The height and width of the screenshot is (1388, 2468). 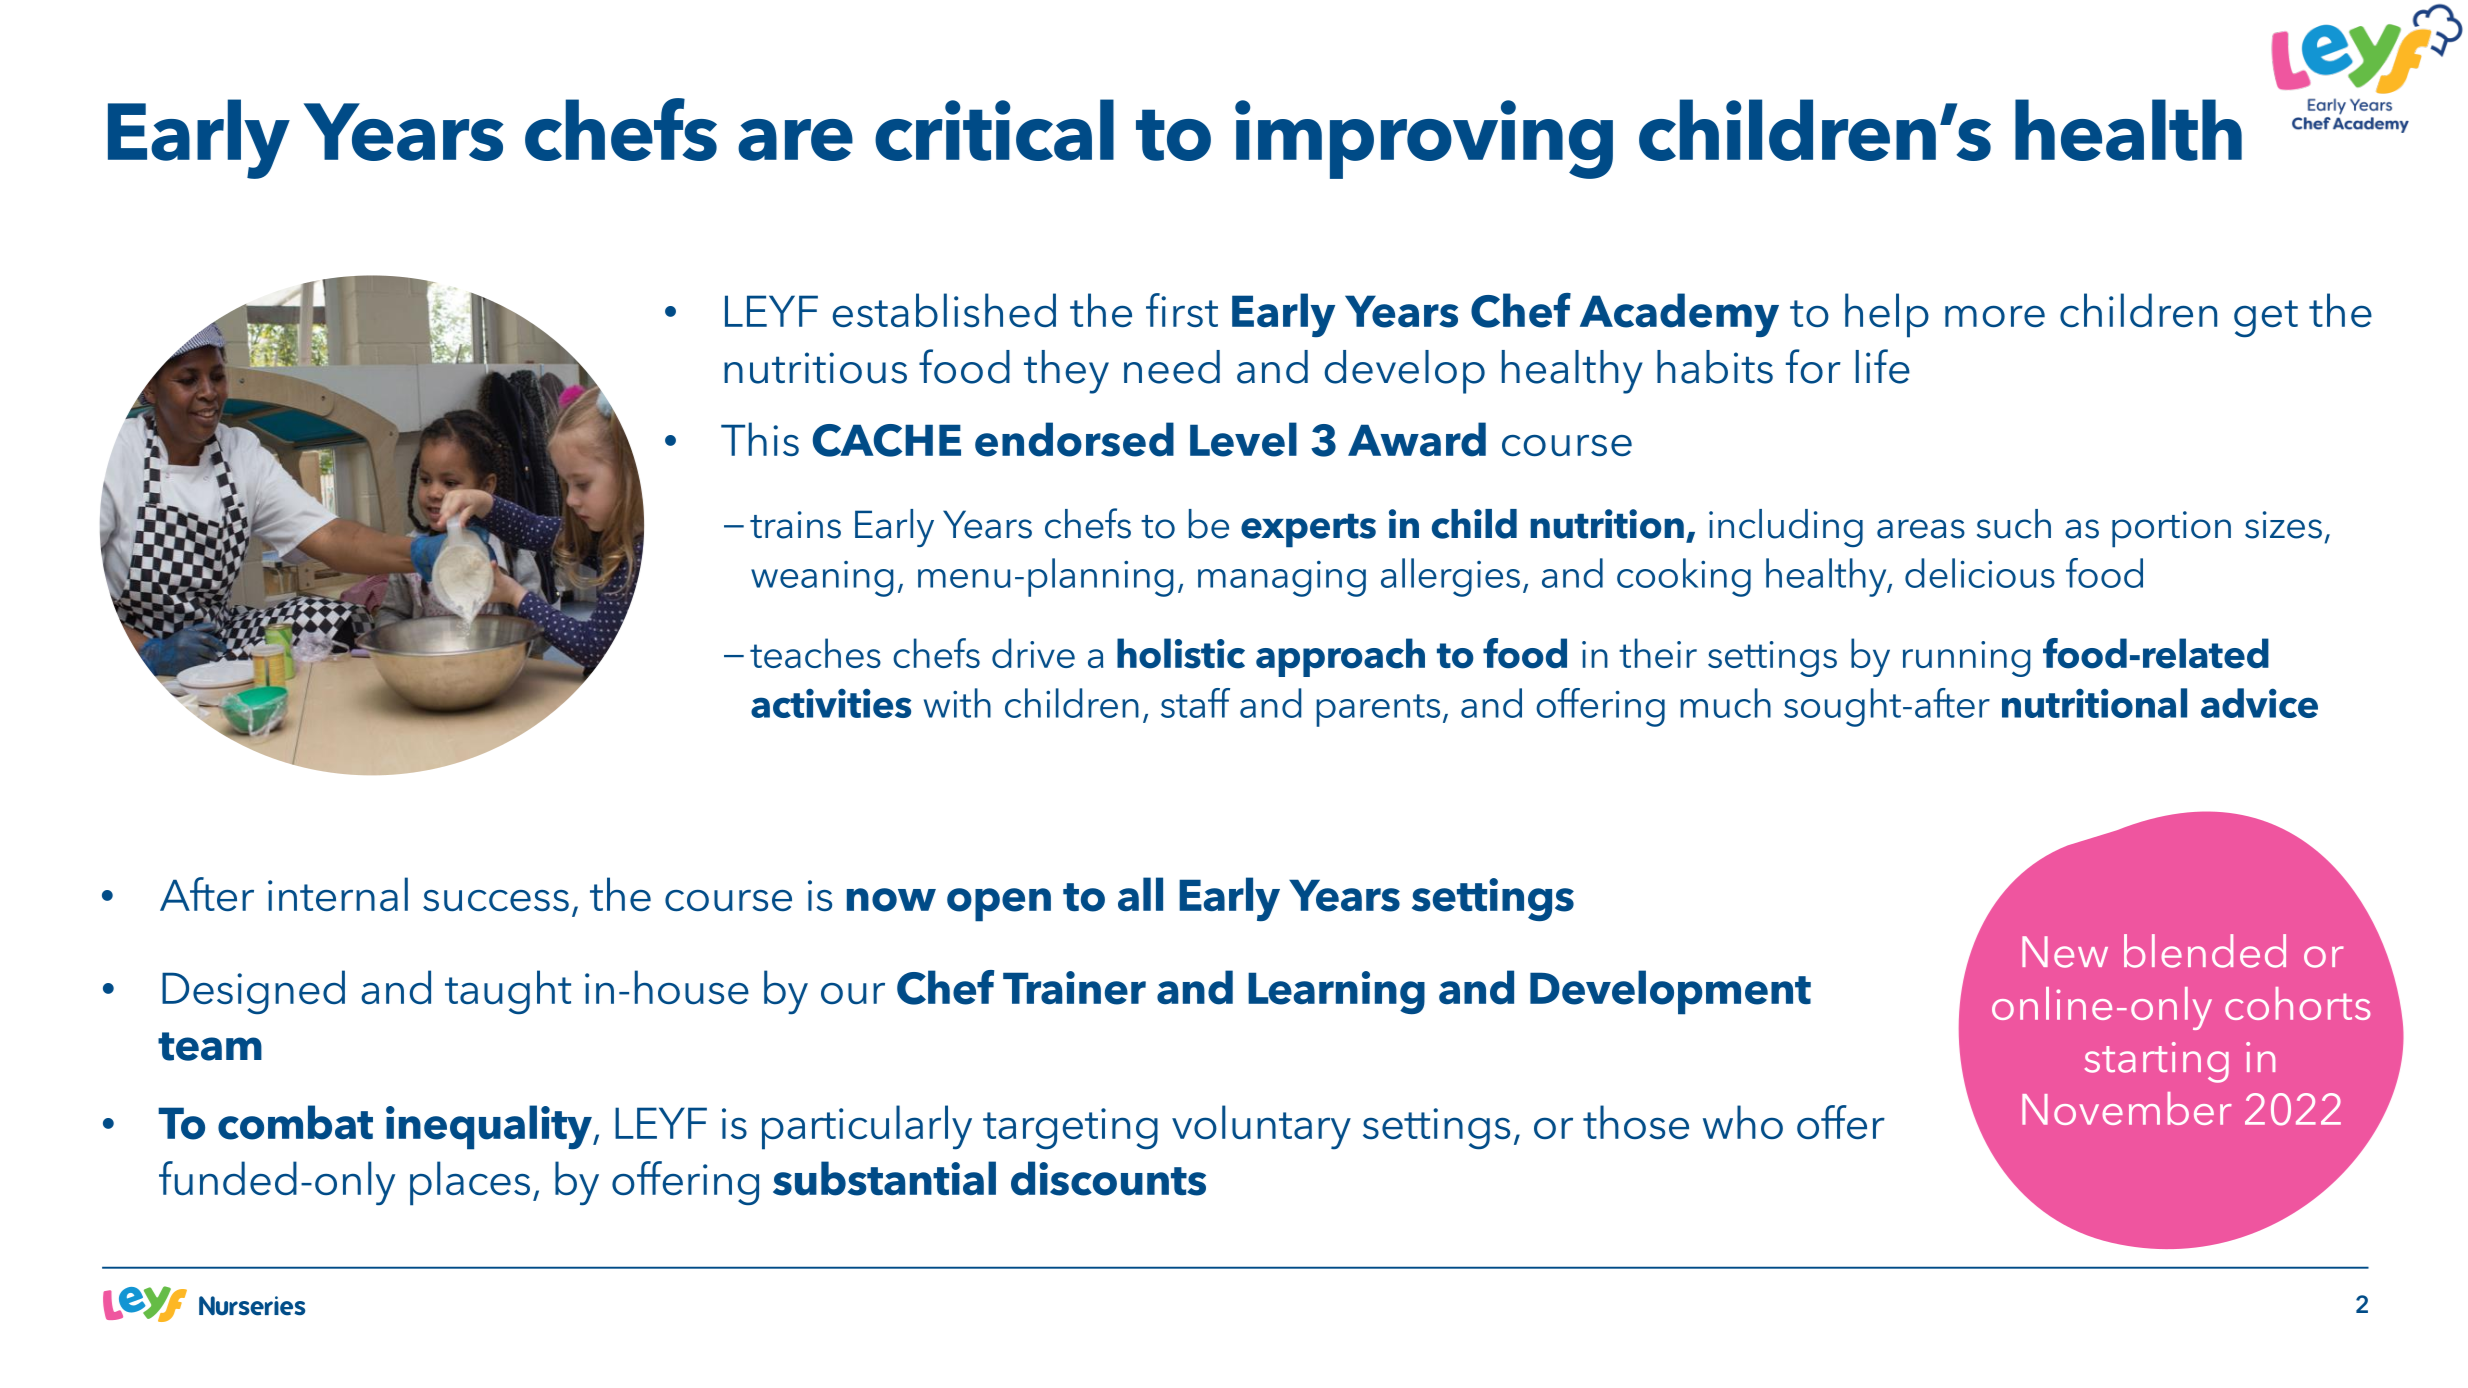 I want to click on more, so click(x=1995, y=316).
